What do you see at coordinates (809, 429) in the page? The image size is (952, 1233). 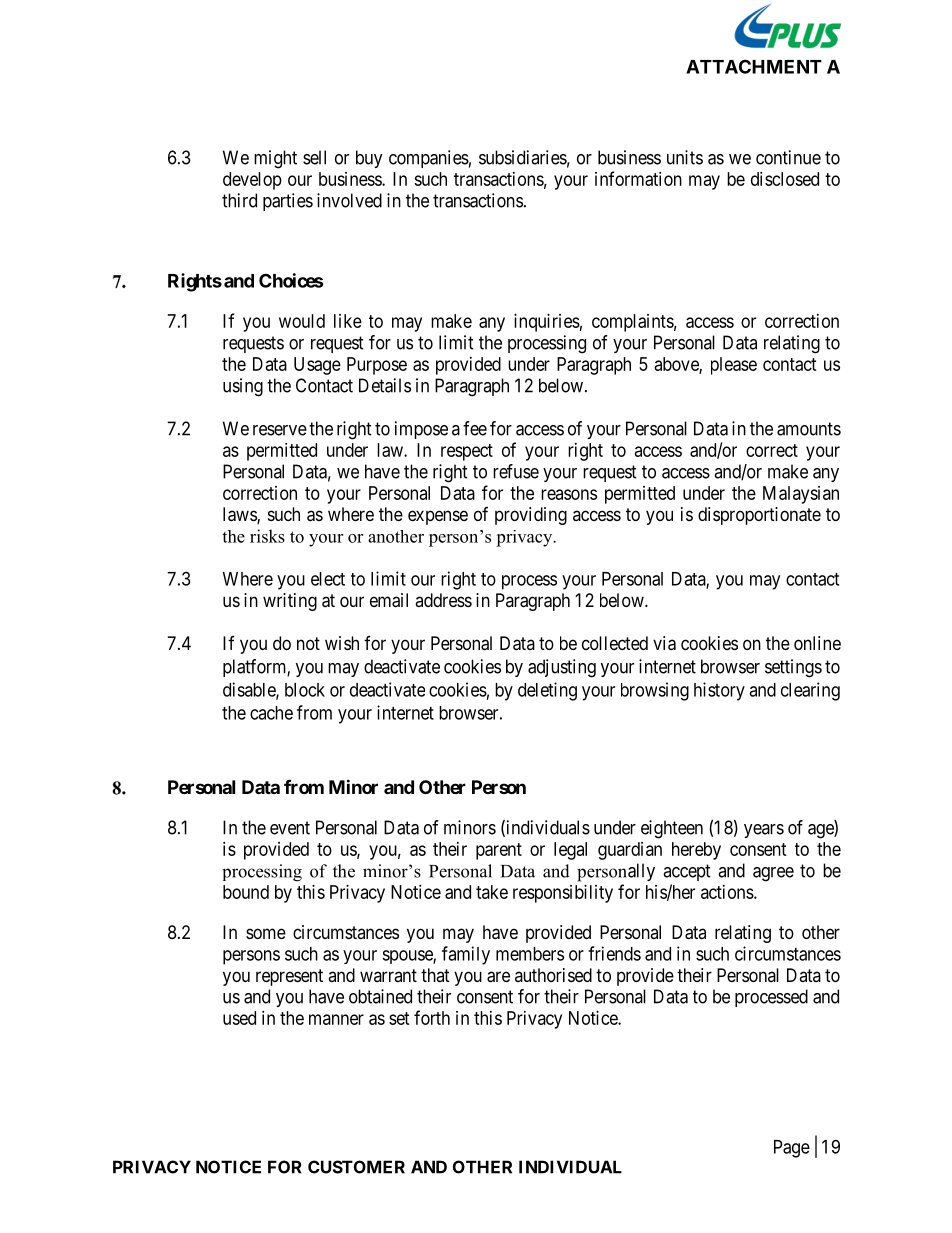 I see `amounts` at bounding box center [809, 429].
